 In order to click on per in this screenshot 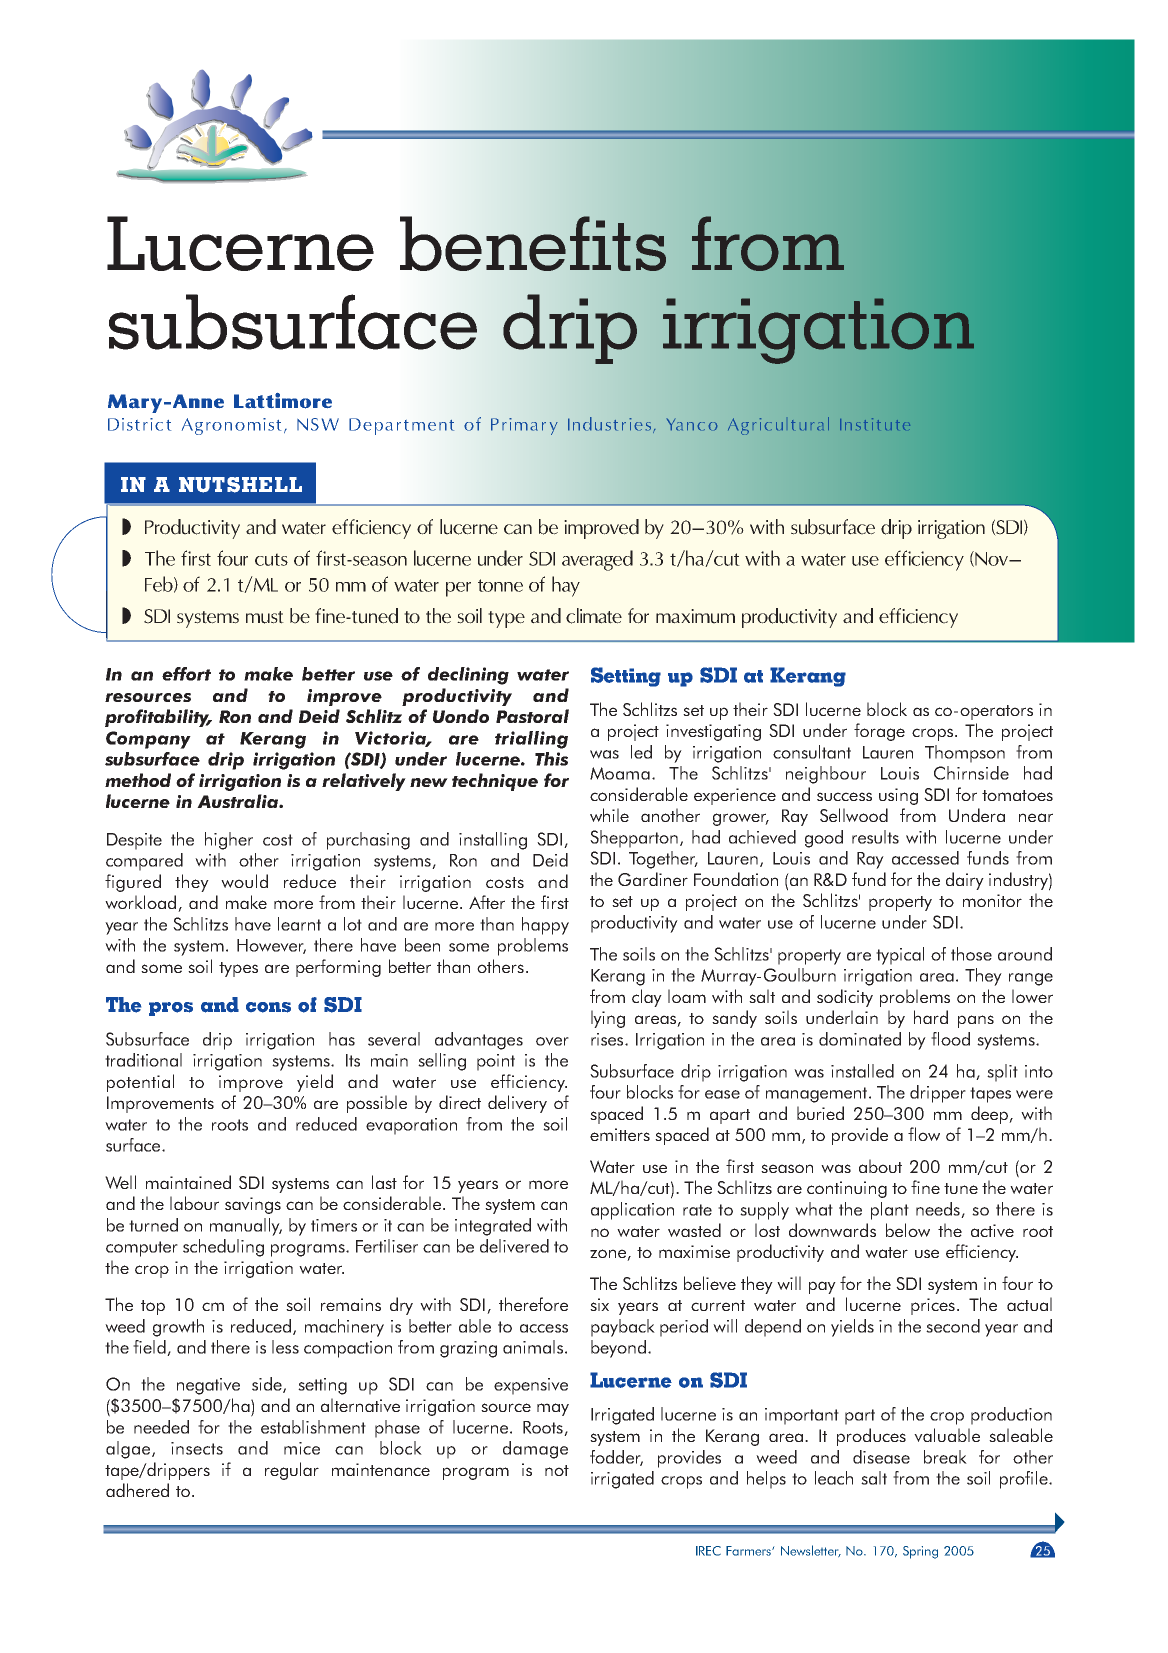, I will do `click(458, 589)`.
